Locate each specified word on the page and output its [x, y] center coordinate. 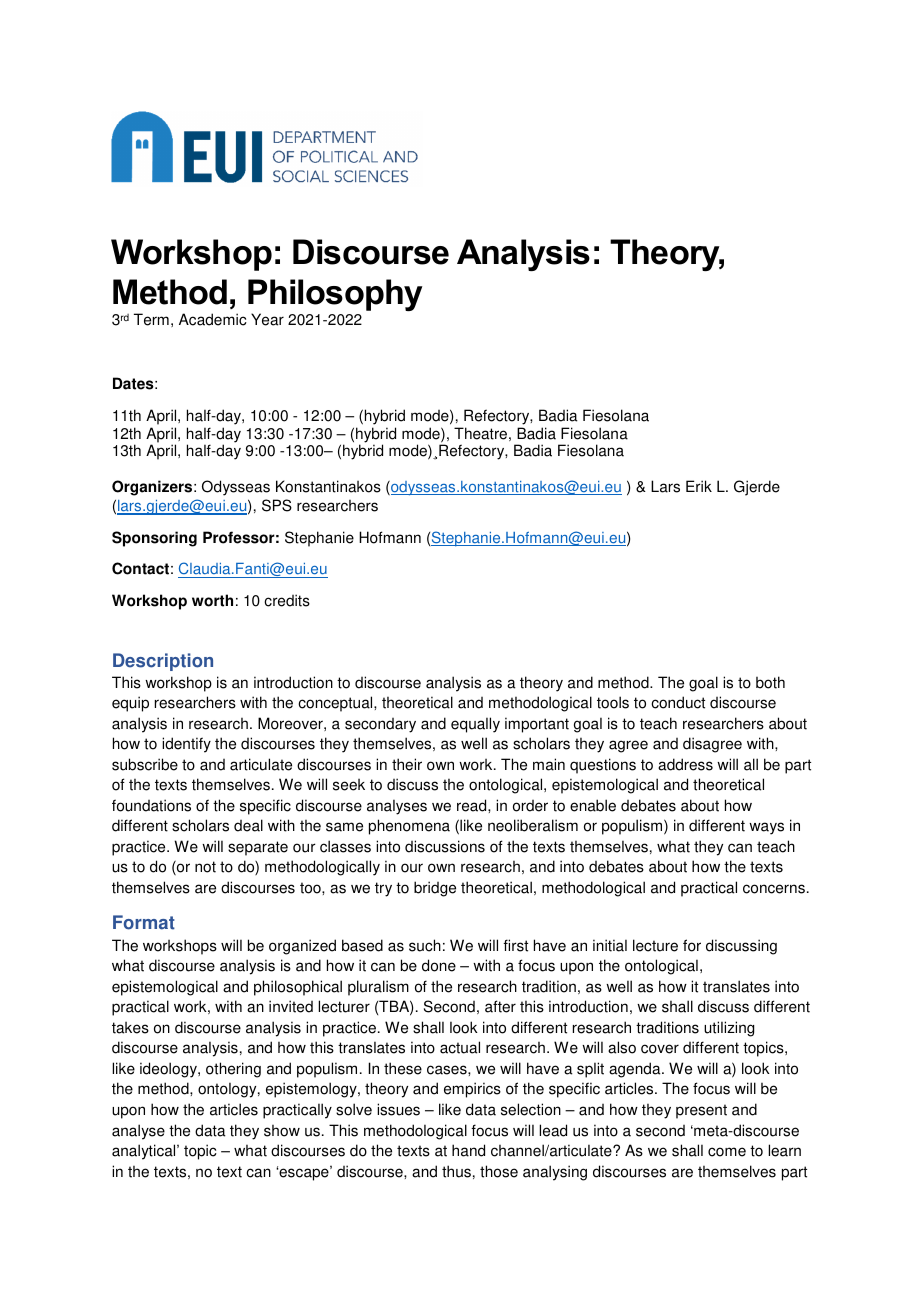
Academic [213, 319]
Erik [699, 486]
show [282, 1131]
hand [468, 1150]
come [727, 1152]
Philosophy [335, 296]
